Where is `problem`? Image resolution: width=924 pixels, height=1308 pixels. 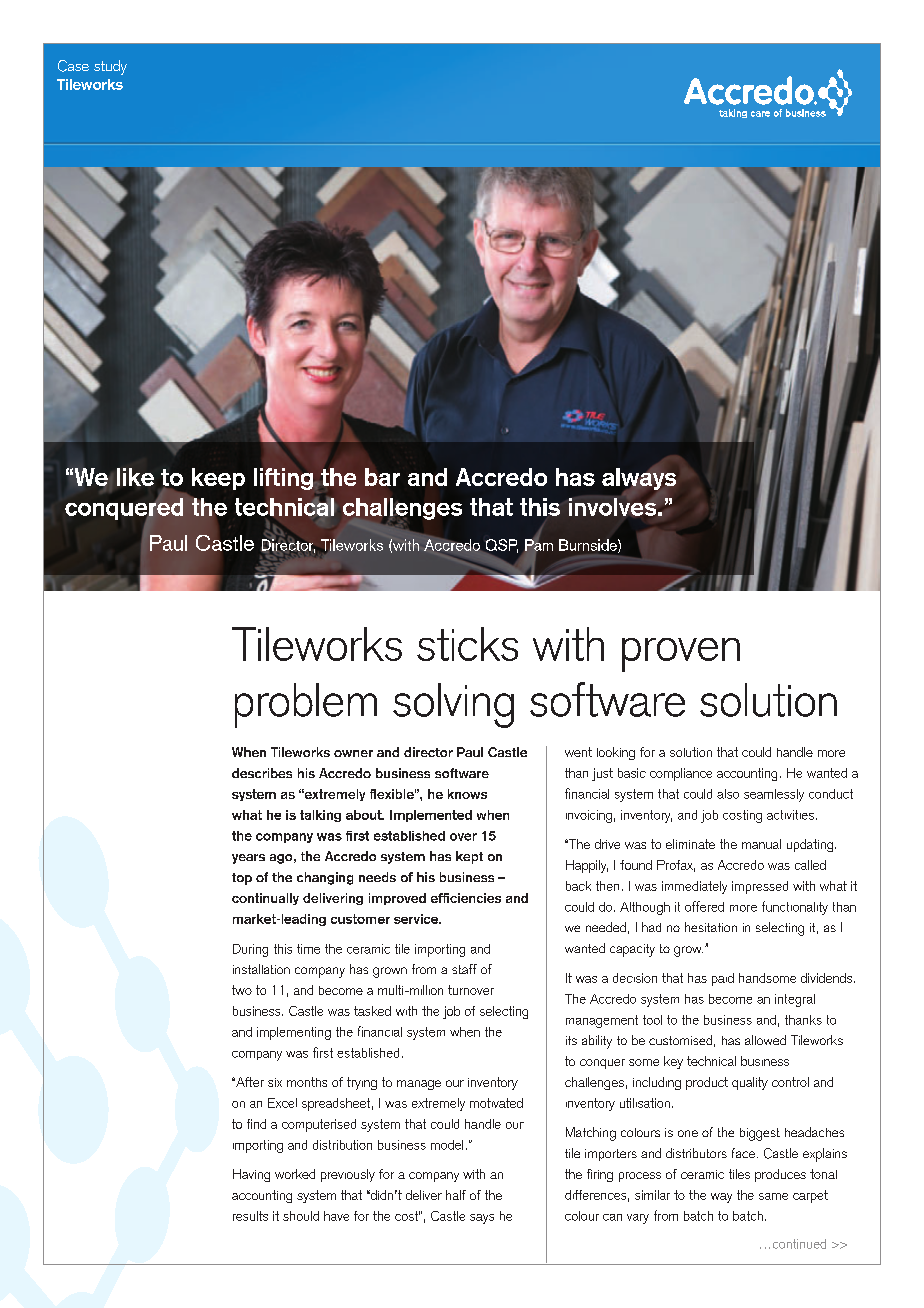 problem is located at coordinates (306, 705).
